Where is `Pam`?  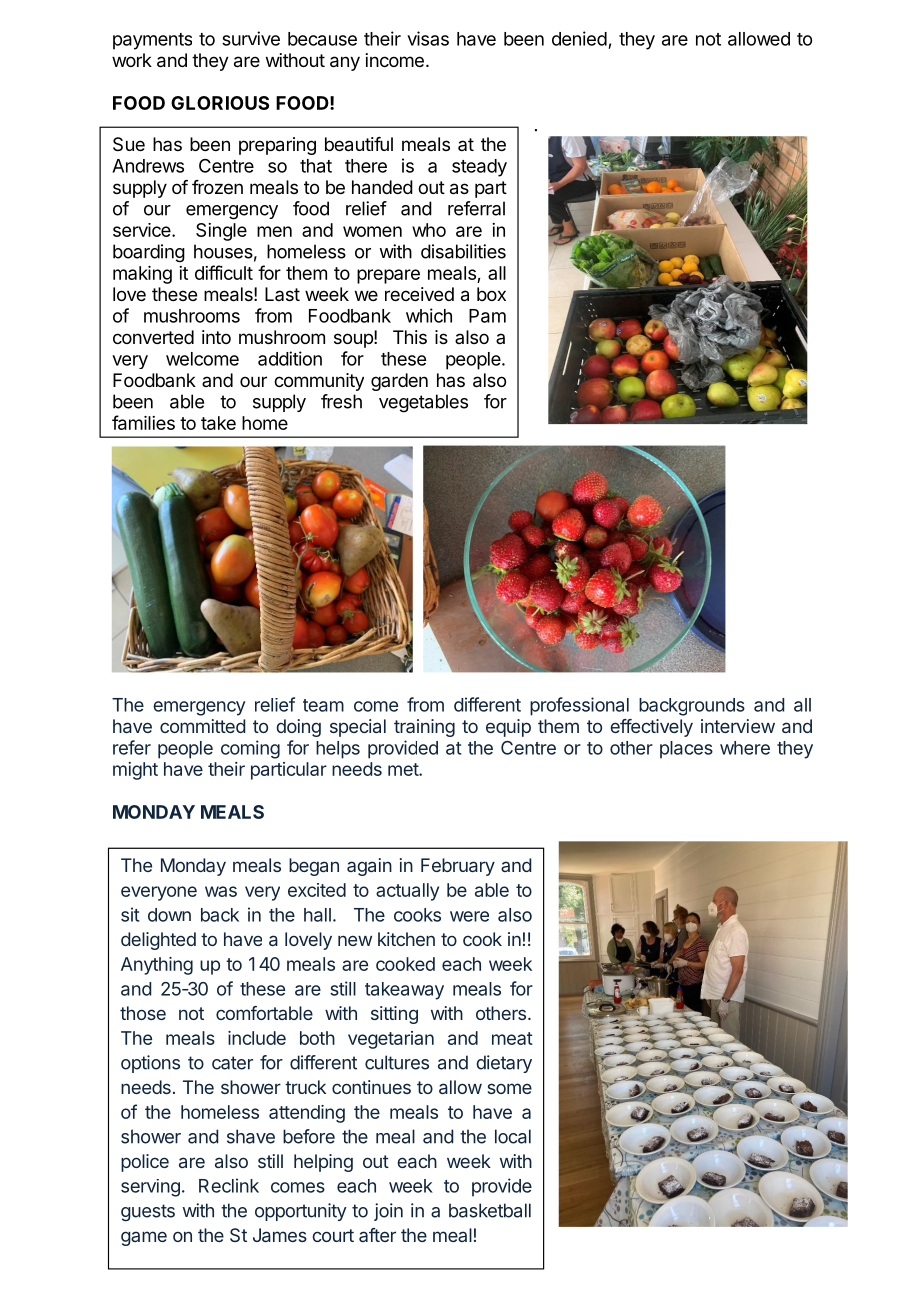
Pam is located at coordinates (487, 316).
